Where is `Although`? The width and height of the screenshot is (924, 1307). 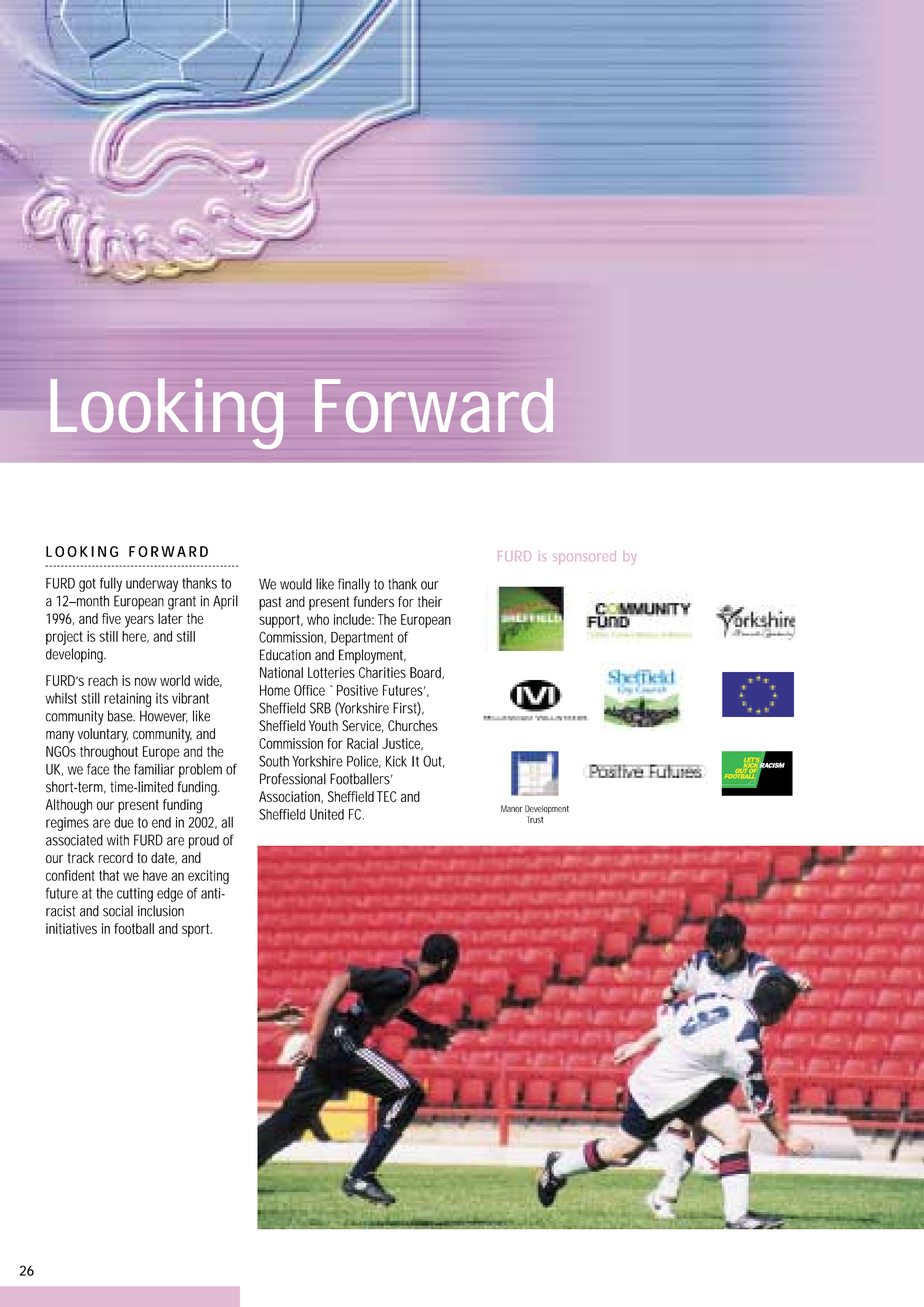 Although is located at coordinates (69, 806).
